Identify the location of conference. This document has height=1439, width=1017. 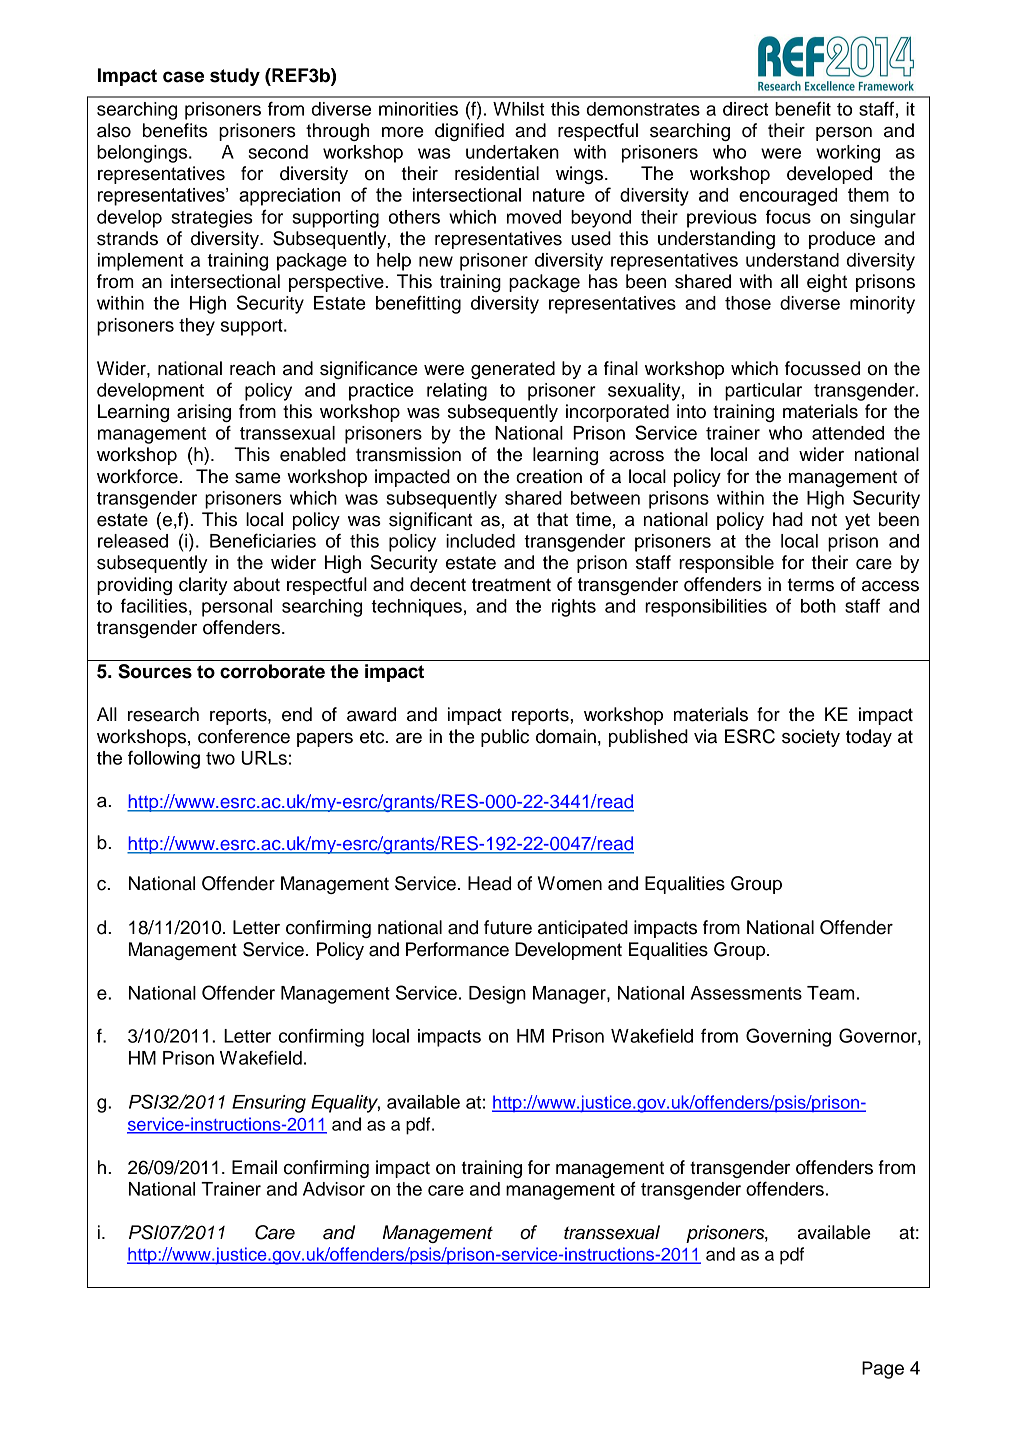
(244, 736).
